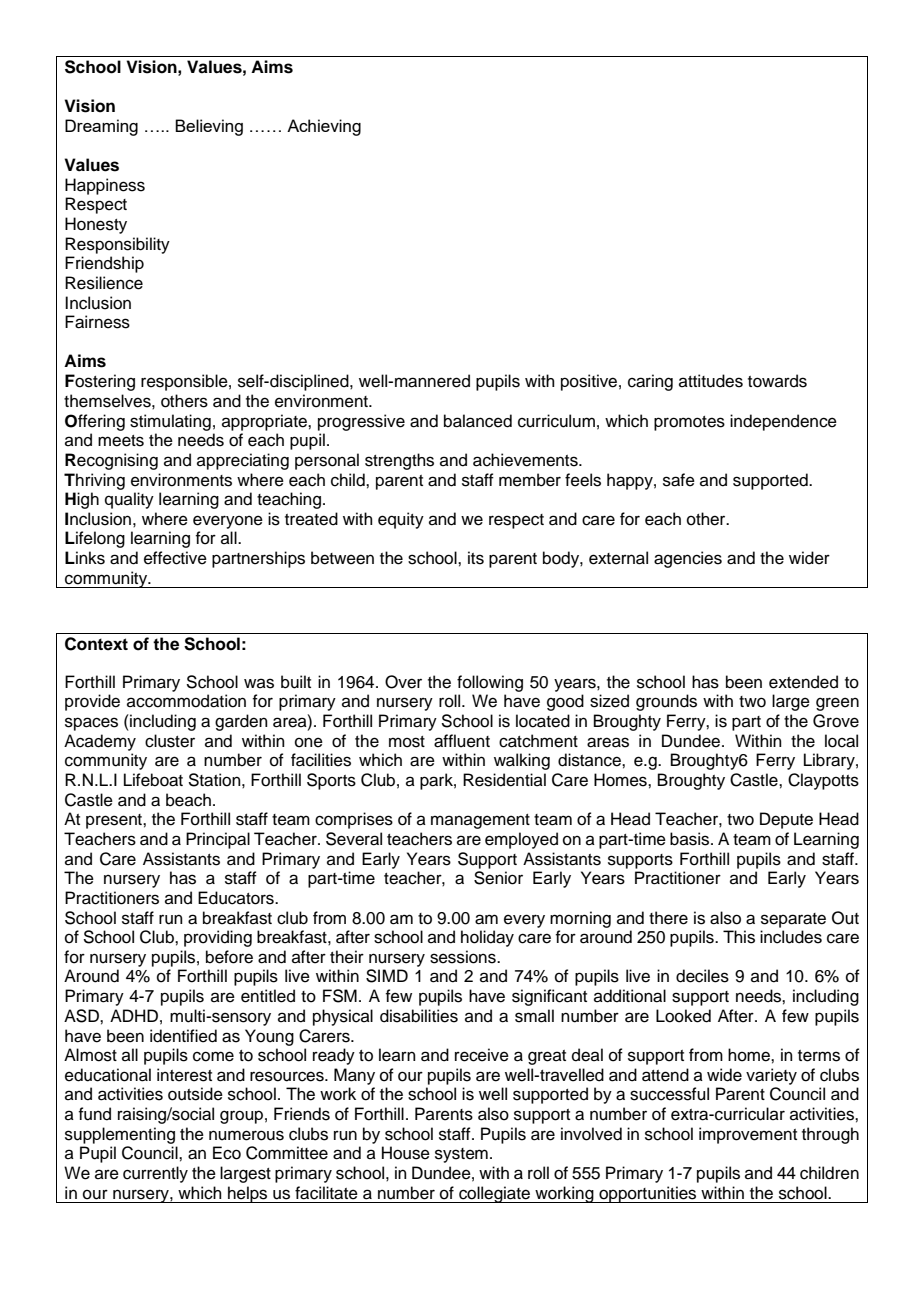  I want to click on system, so click(461, 1155).
